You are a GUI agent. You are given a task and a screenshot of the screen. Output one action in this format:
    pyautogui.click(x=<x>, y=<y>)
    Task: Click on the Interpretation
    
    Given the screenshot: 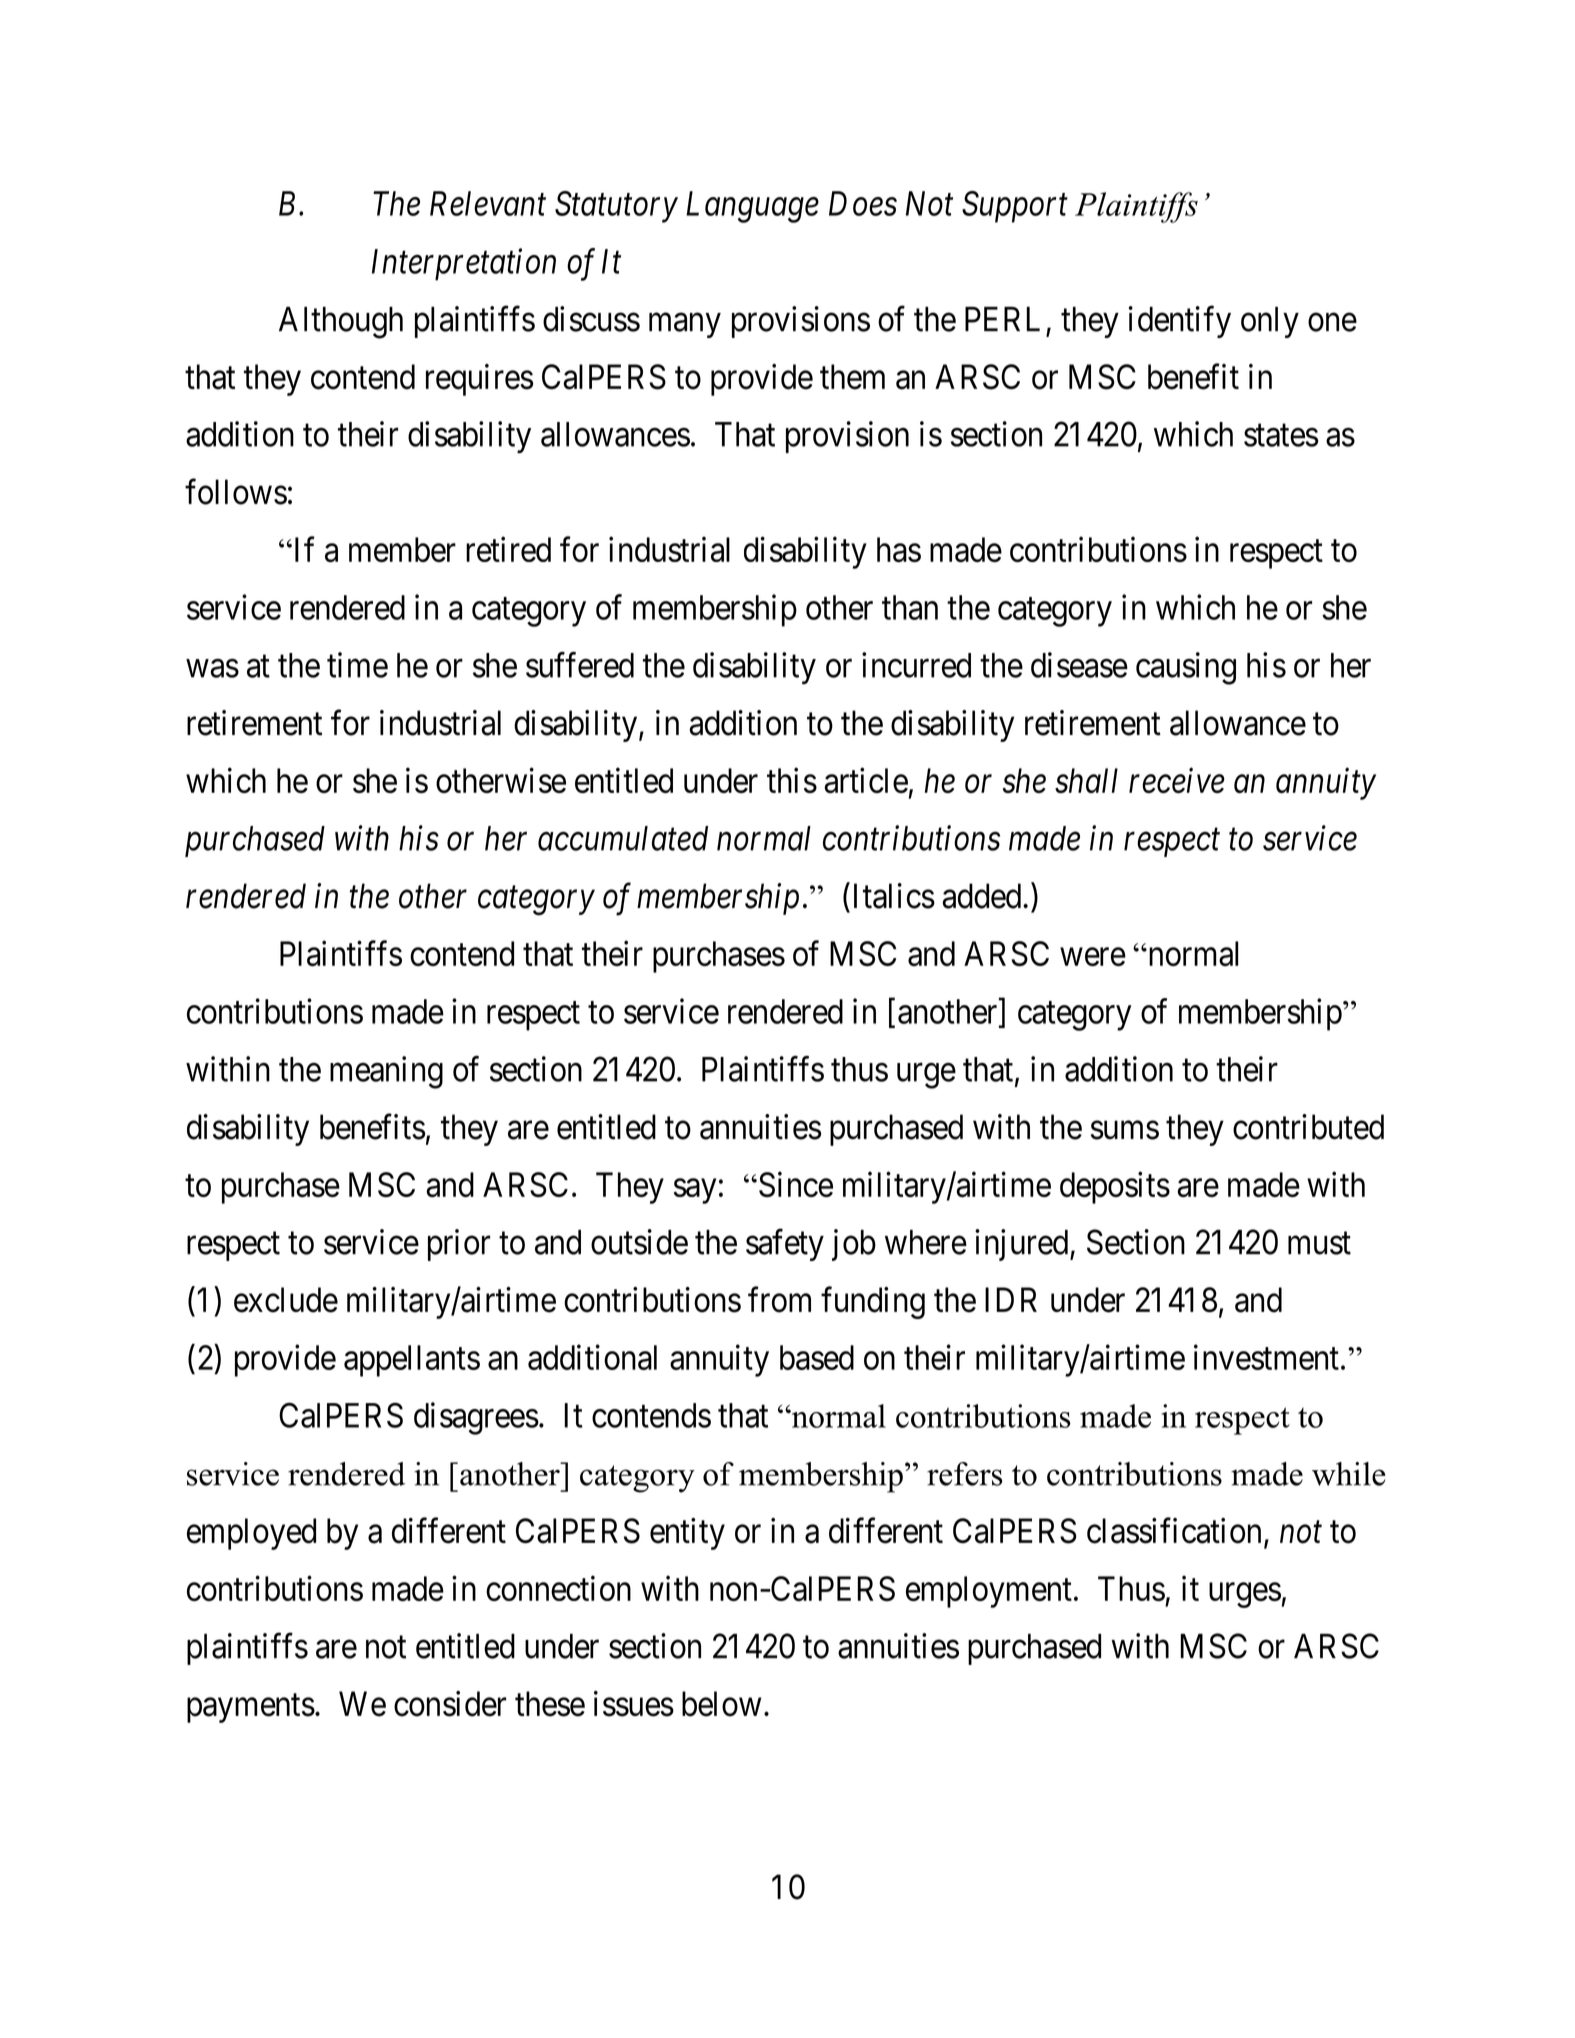 What is the action you would take?
    pyautogui.click(x=464, y=265)
